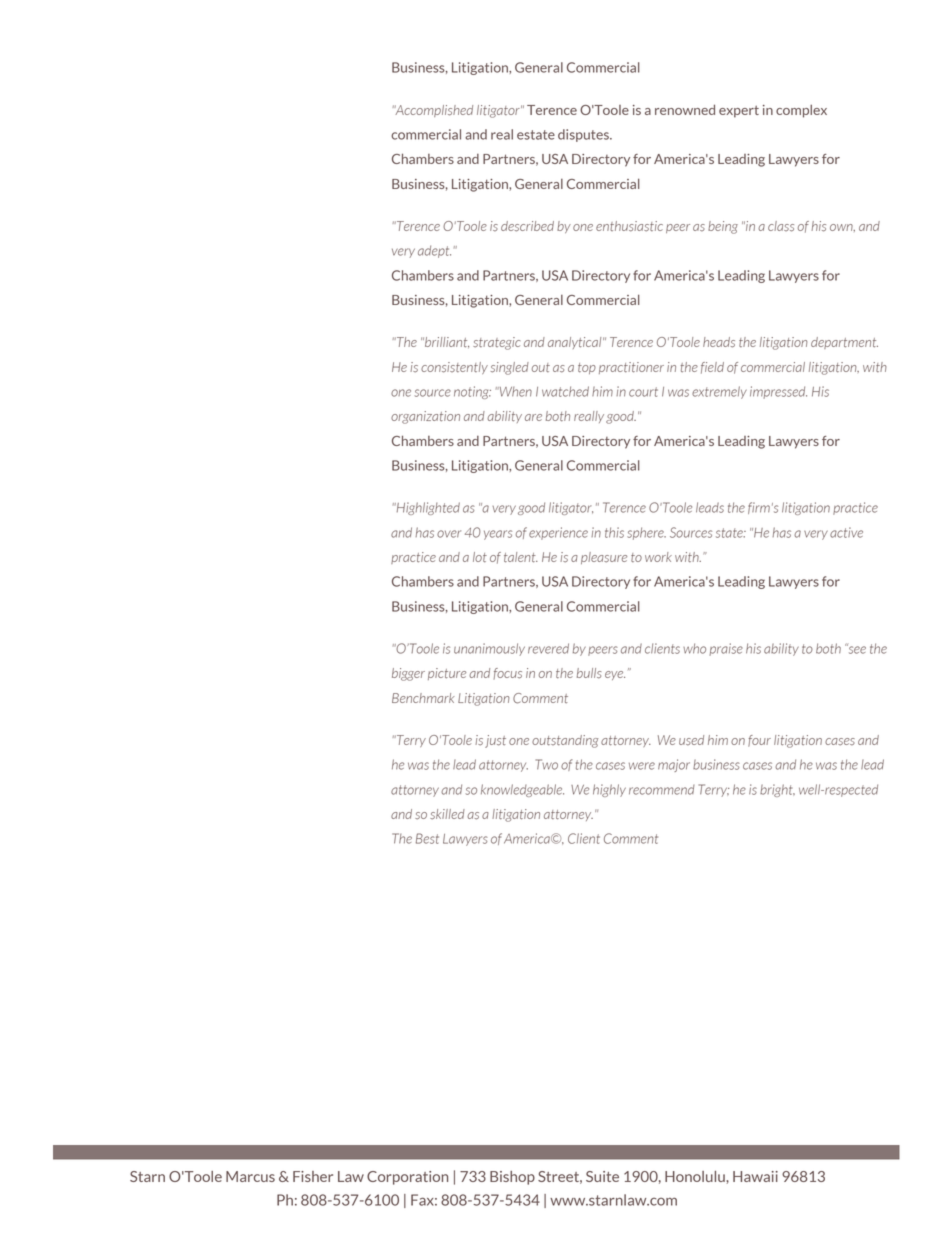 Image resolution: width=952 pixels, height=1233 pixels. Describe the element at coordinates (425, 417) in the image. I see `organization` at that location.
